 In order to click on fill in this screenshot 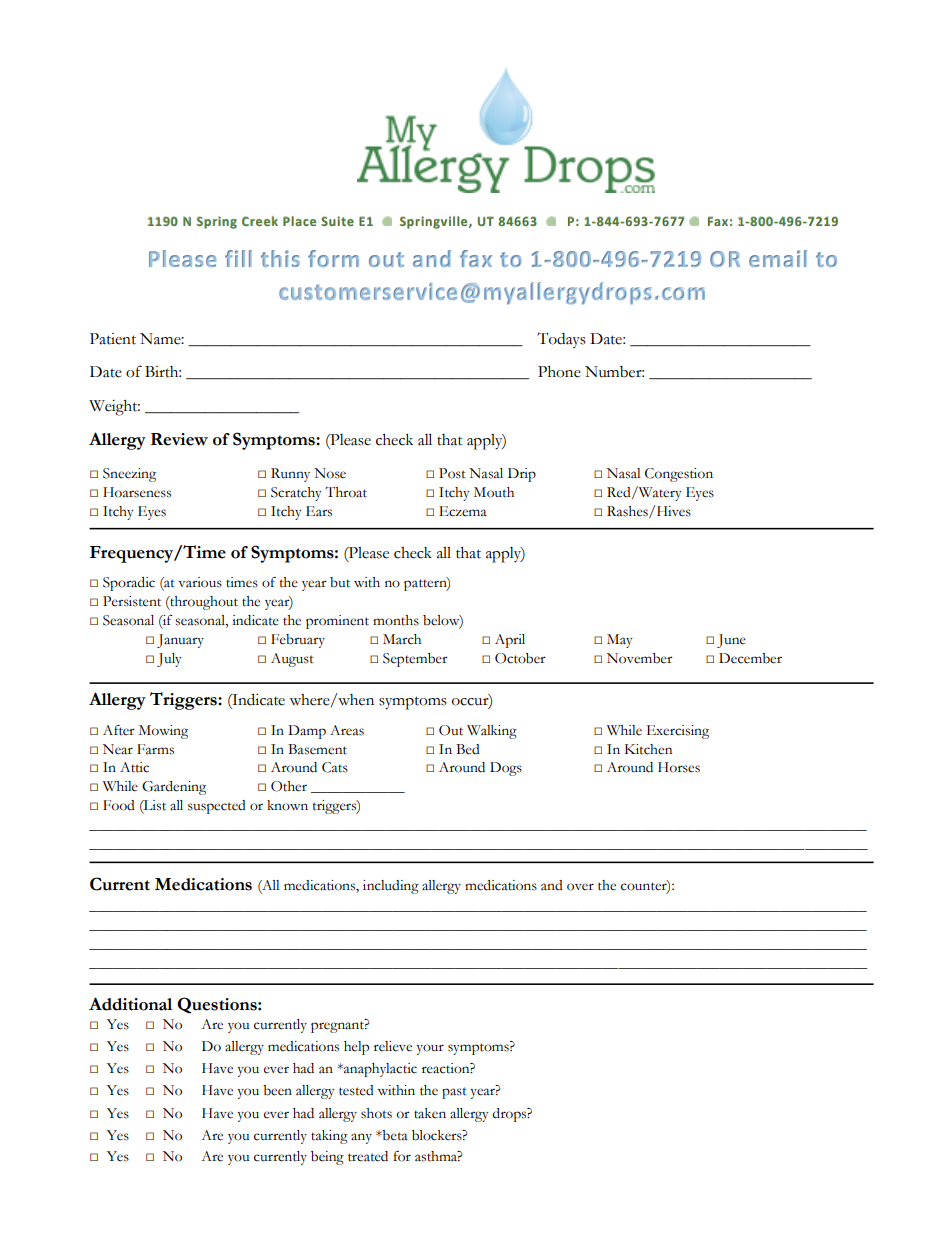, I will do `click(238, 258)`.
